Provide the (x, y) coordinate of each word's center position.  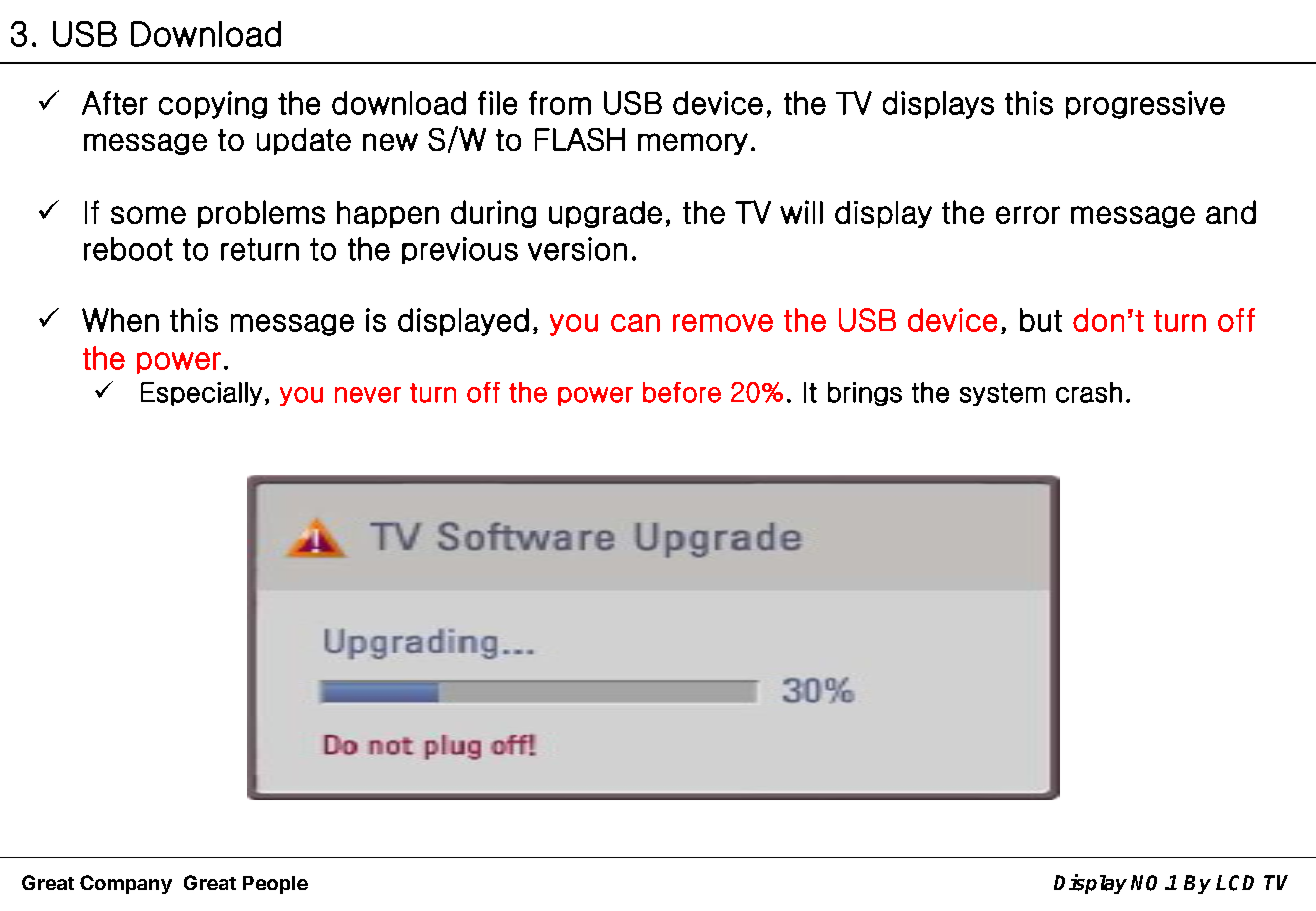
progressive (1145, 105)
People (275, 885)
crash (1089, 392)
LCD (1235, 883)
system (1002, 394)
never (368, 395)
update (304, 141)
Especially (201, 394)
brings (865, 394)
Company (126, 884)
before (682, 392)
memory (693, 144)
